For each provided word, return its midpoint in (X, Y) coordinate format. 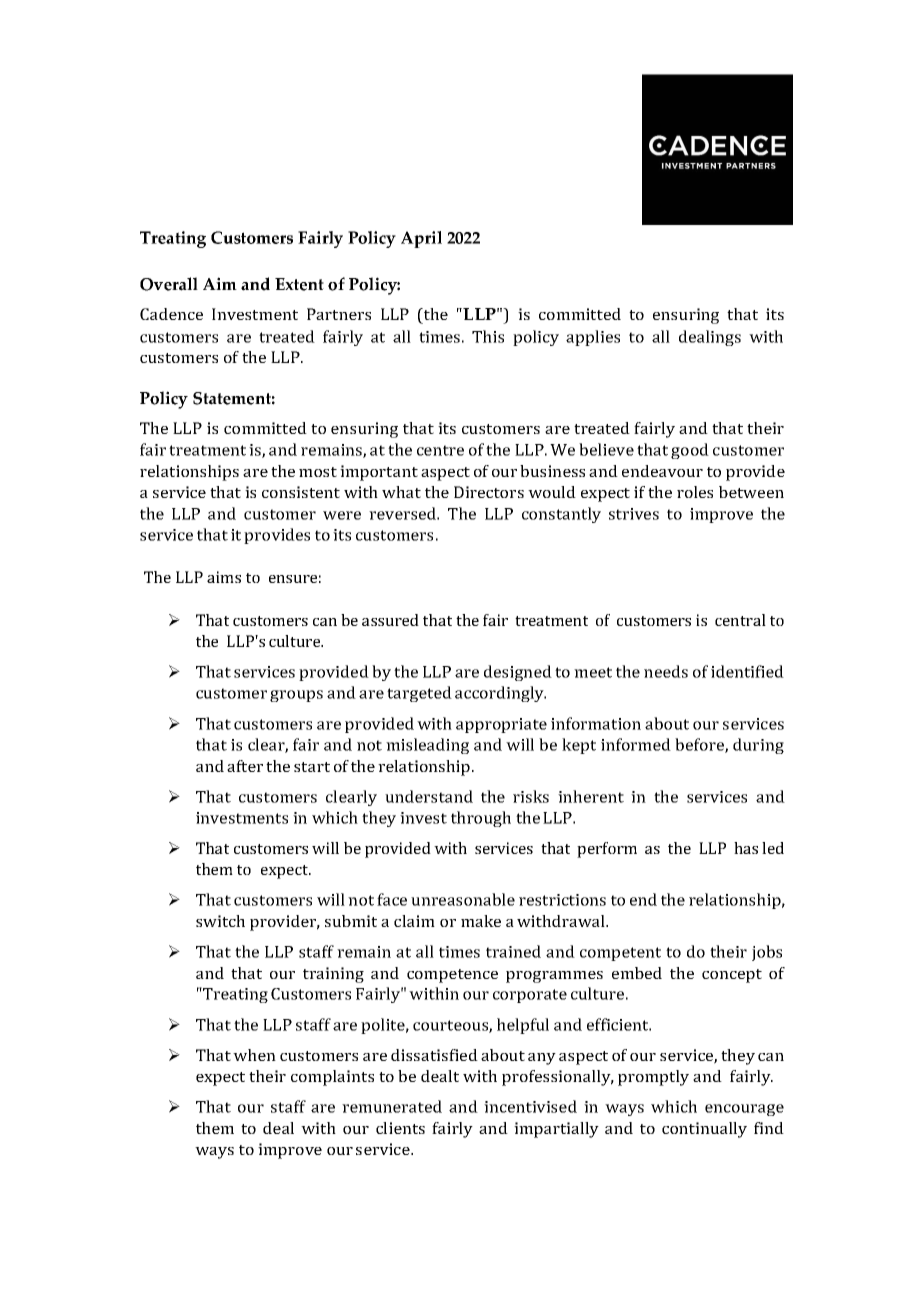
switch (220, 921)
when (254, 1055)
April (421, 239)
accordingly (500, 694)
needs (666, 671)
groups (296, 696)
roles (695, 492)
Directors (489, 492)
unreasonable (463, 899)
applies (593, 338)
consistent (301, 492)
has (746, 848)
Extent (299, 284)
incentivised (530, 1106)
